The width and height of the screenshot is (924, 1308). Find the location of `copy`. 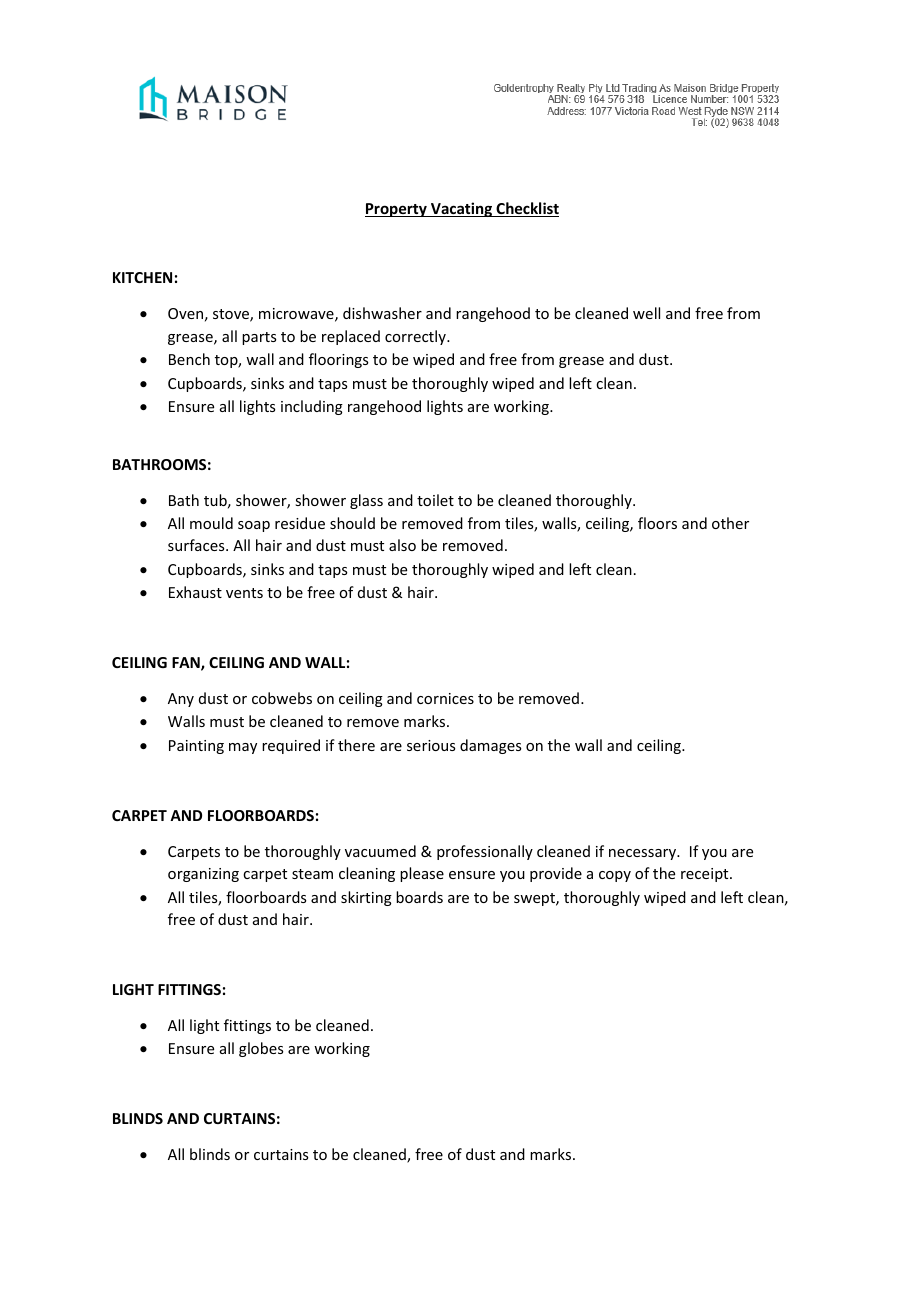

copy is located at coordinates (615, 876).
